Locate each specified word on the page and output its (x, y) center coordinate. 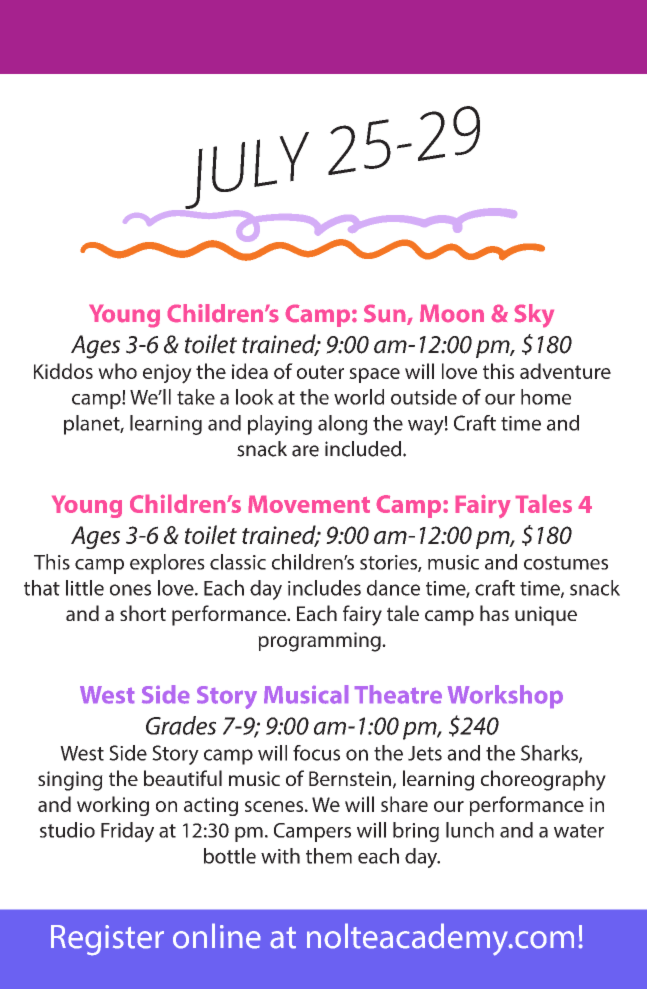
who (117, 371)
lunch (470, 830)
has (494, 613)
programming (320, 642)
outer (320, 372)
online (217, 936)
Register (107, 940)
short (143, 613)
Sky (534, 315)
